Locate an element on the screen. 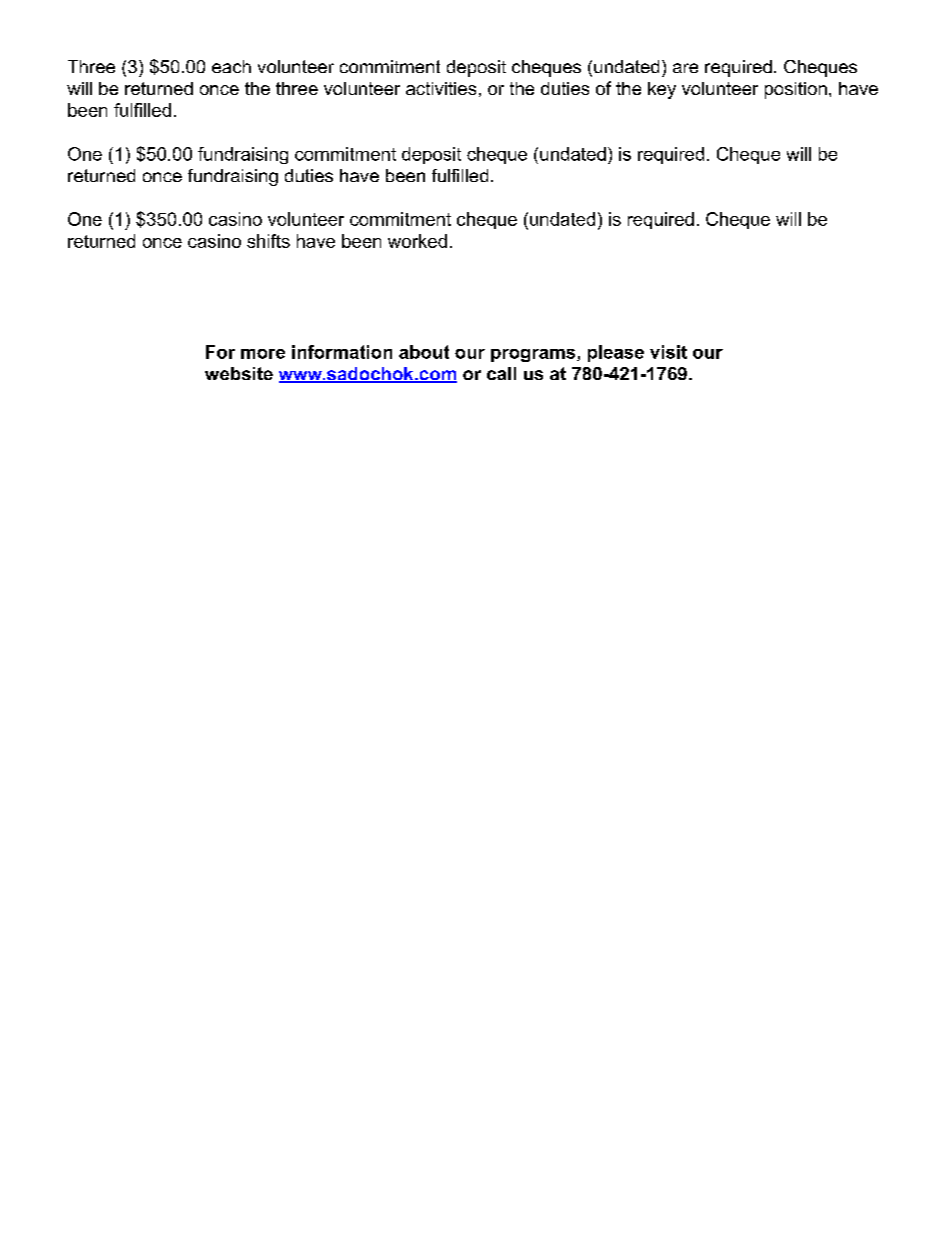 The height and width of the screenshot is (1233, 952). key is located at coordinates (662, 90).
